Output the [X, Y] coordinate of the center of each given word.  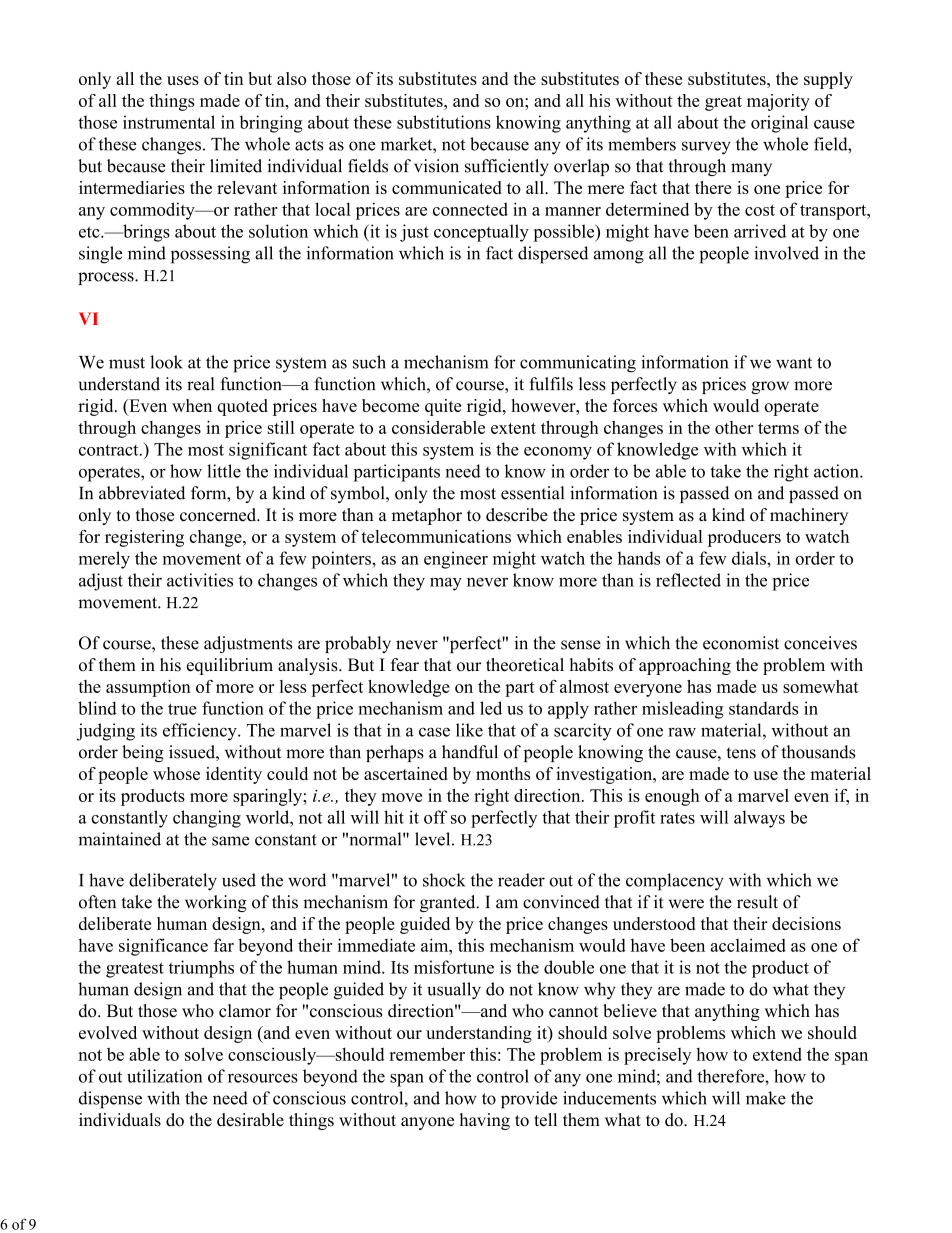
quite [443, 407]
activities [200, 580]
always [759, 819]
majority [778, 102]
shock [444, 880]
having [485, 1121]
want [794, 363]
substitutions [444, 122]
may [446, 584]
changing [207, 819]
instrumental [169, 122]
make [766, 1098]
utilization [165, 1076]
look [166, 362]
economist [741, 643]
